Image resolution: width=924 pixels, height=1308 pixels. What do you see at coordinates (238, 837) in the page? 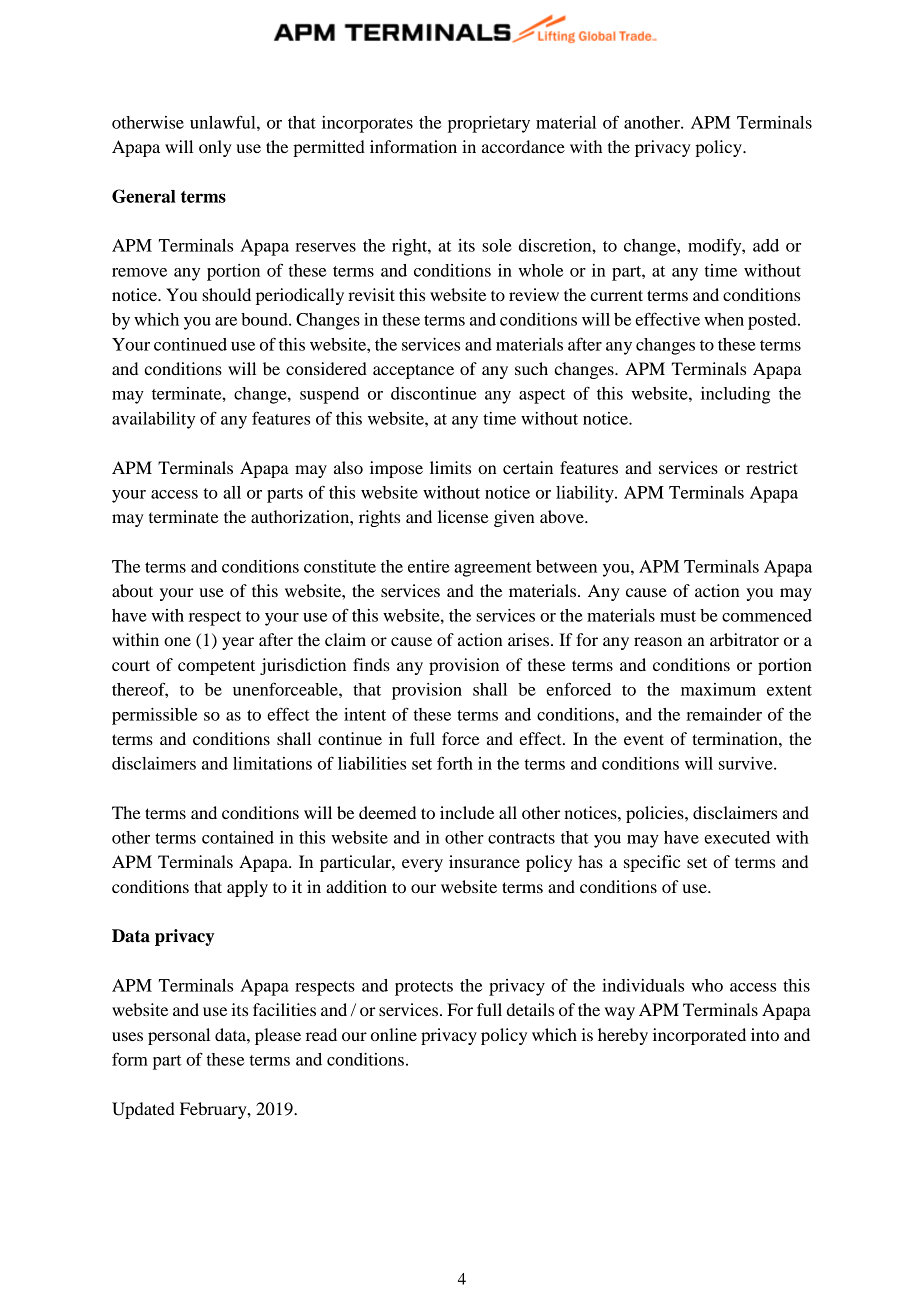
I see `contained` at bounding box center [238, 837].
